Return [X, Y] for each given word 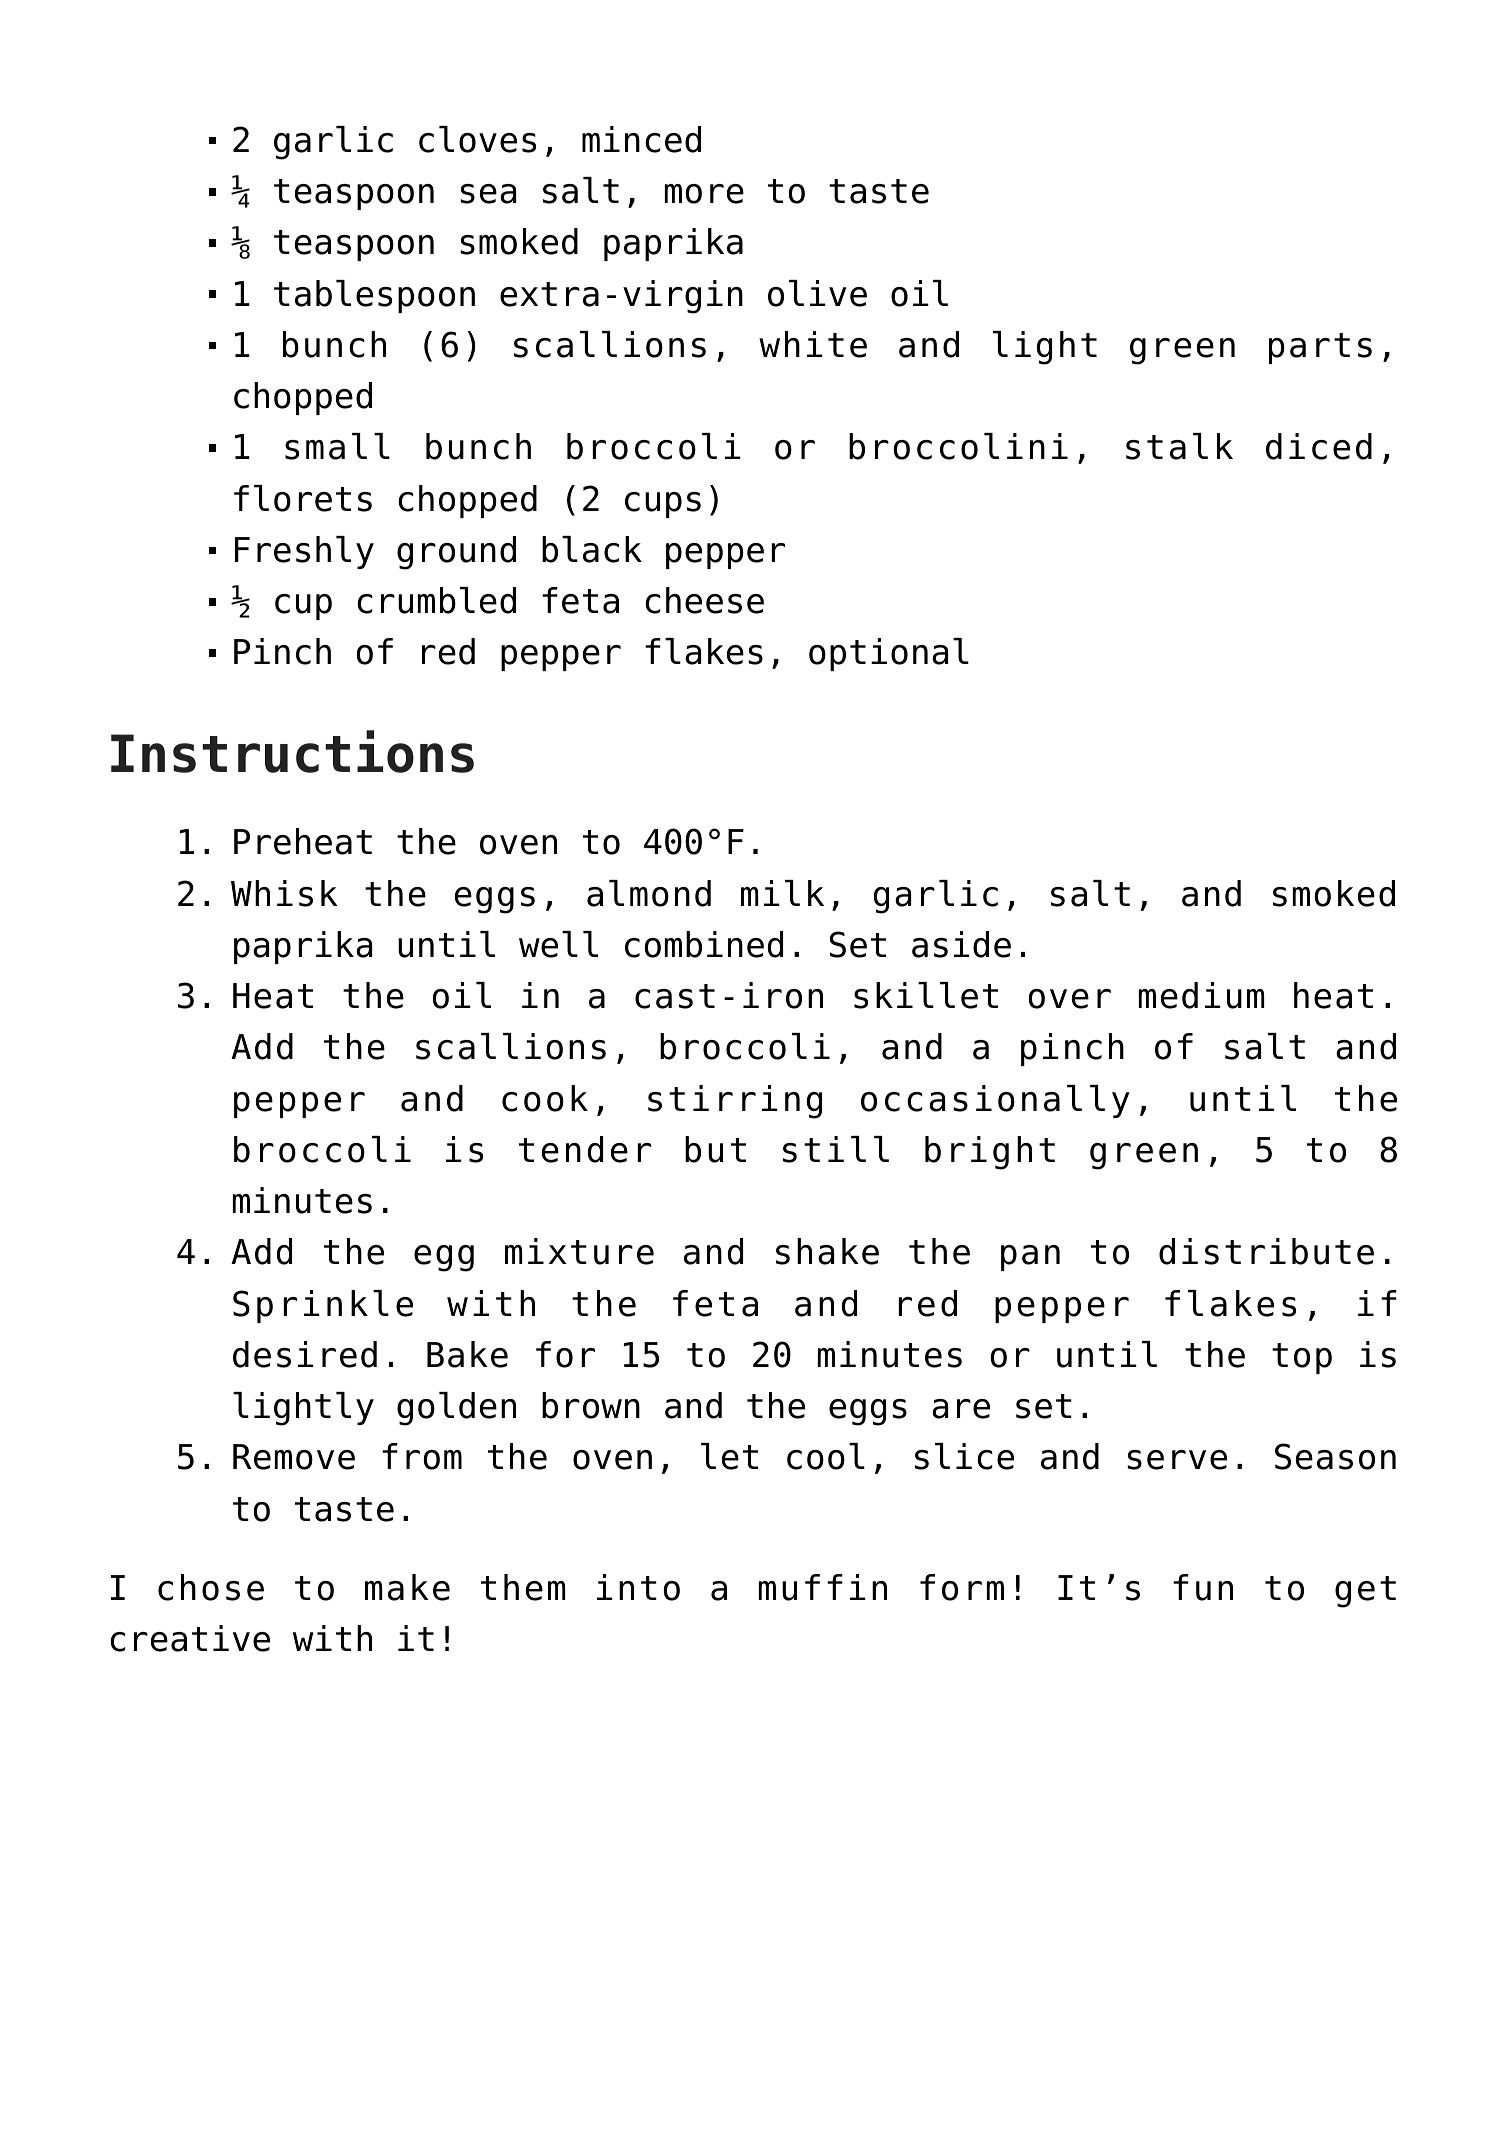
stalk [1179, 446]
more [704, 194]
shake [827, 1251]
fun [1203, 1587]
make [407, 1587]
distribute [1266, 1251]
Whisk [284, 893]
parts [1320, 348]
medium [1201, 995]
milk [782, 893]
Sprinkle [323, 1306]
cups [663, 505]
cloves [477, 139]
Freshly [304, 552]
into [638, 1587]
